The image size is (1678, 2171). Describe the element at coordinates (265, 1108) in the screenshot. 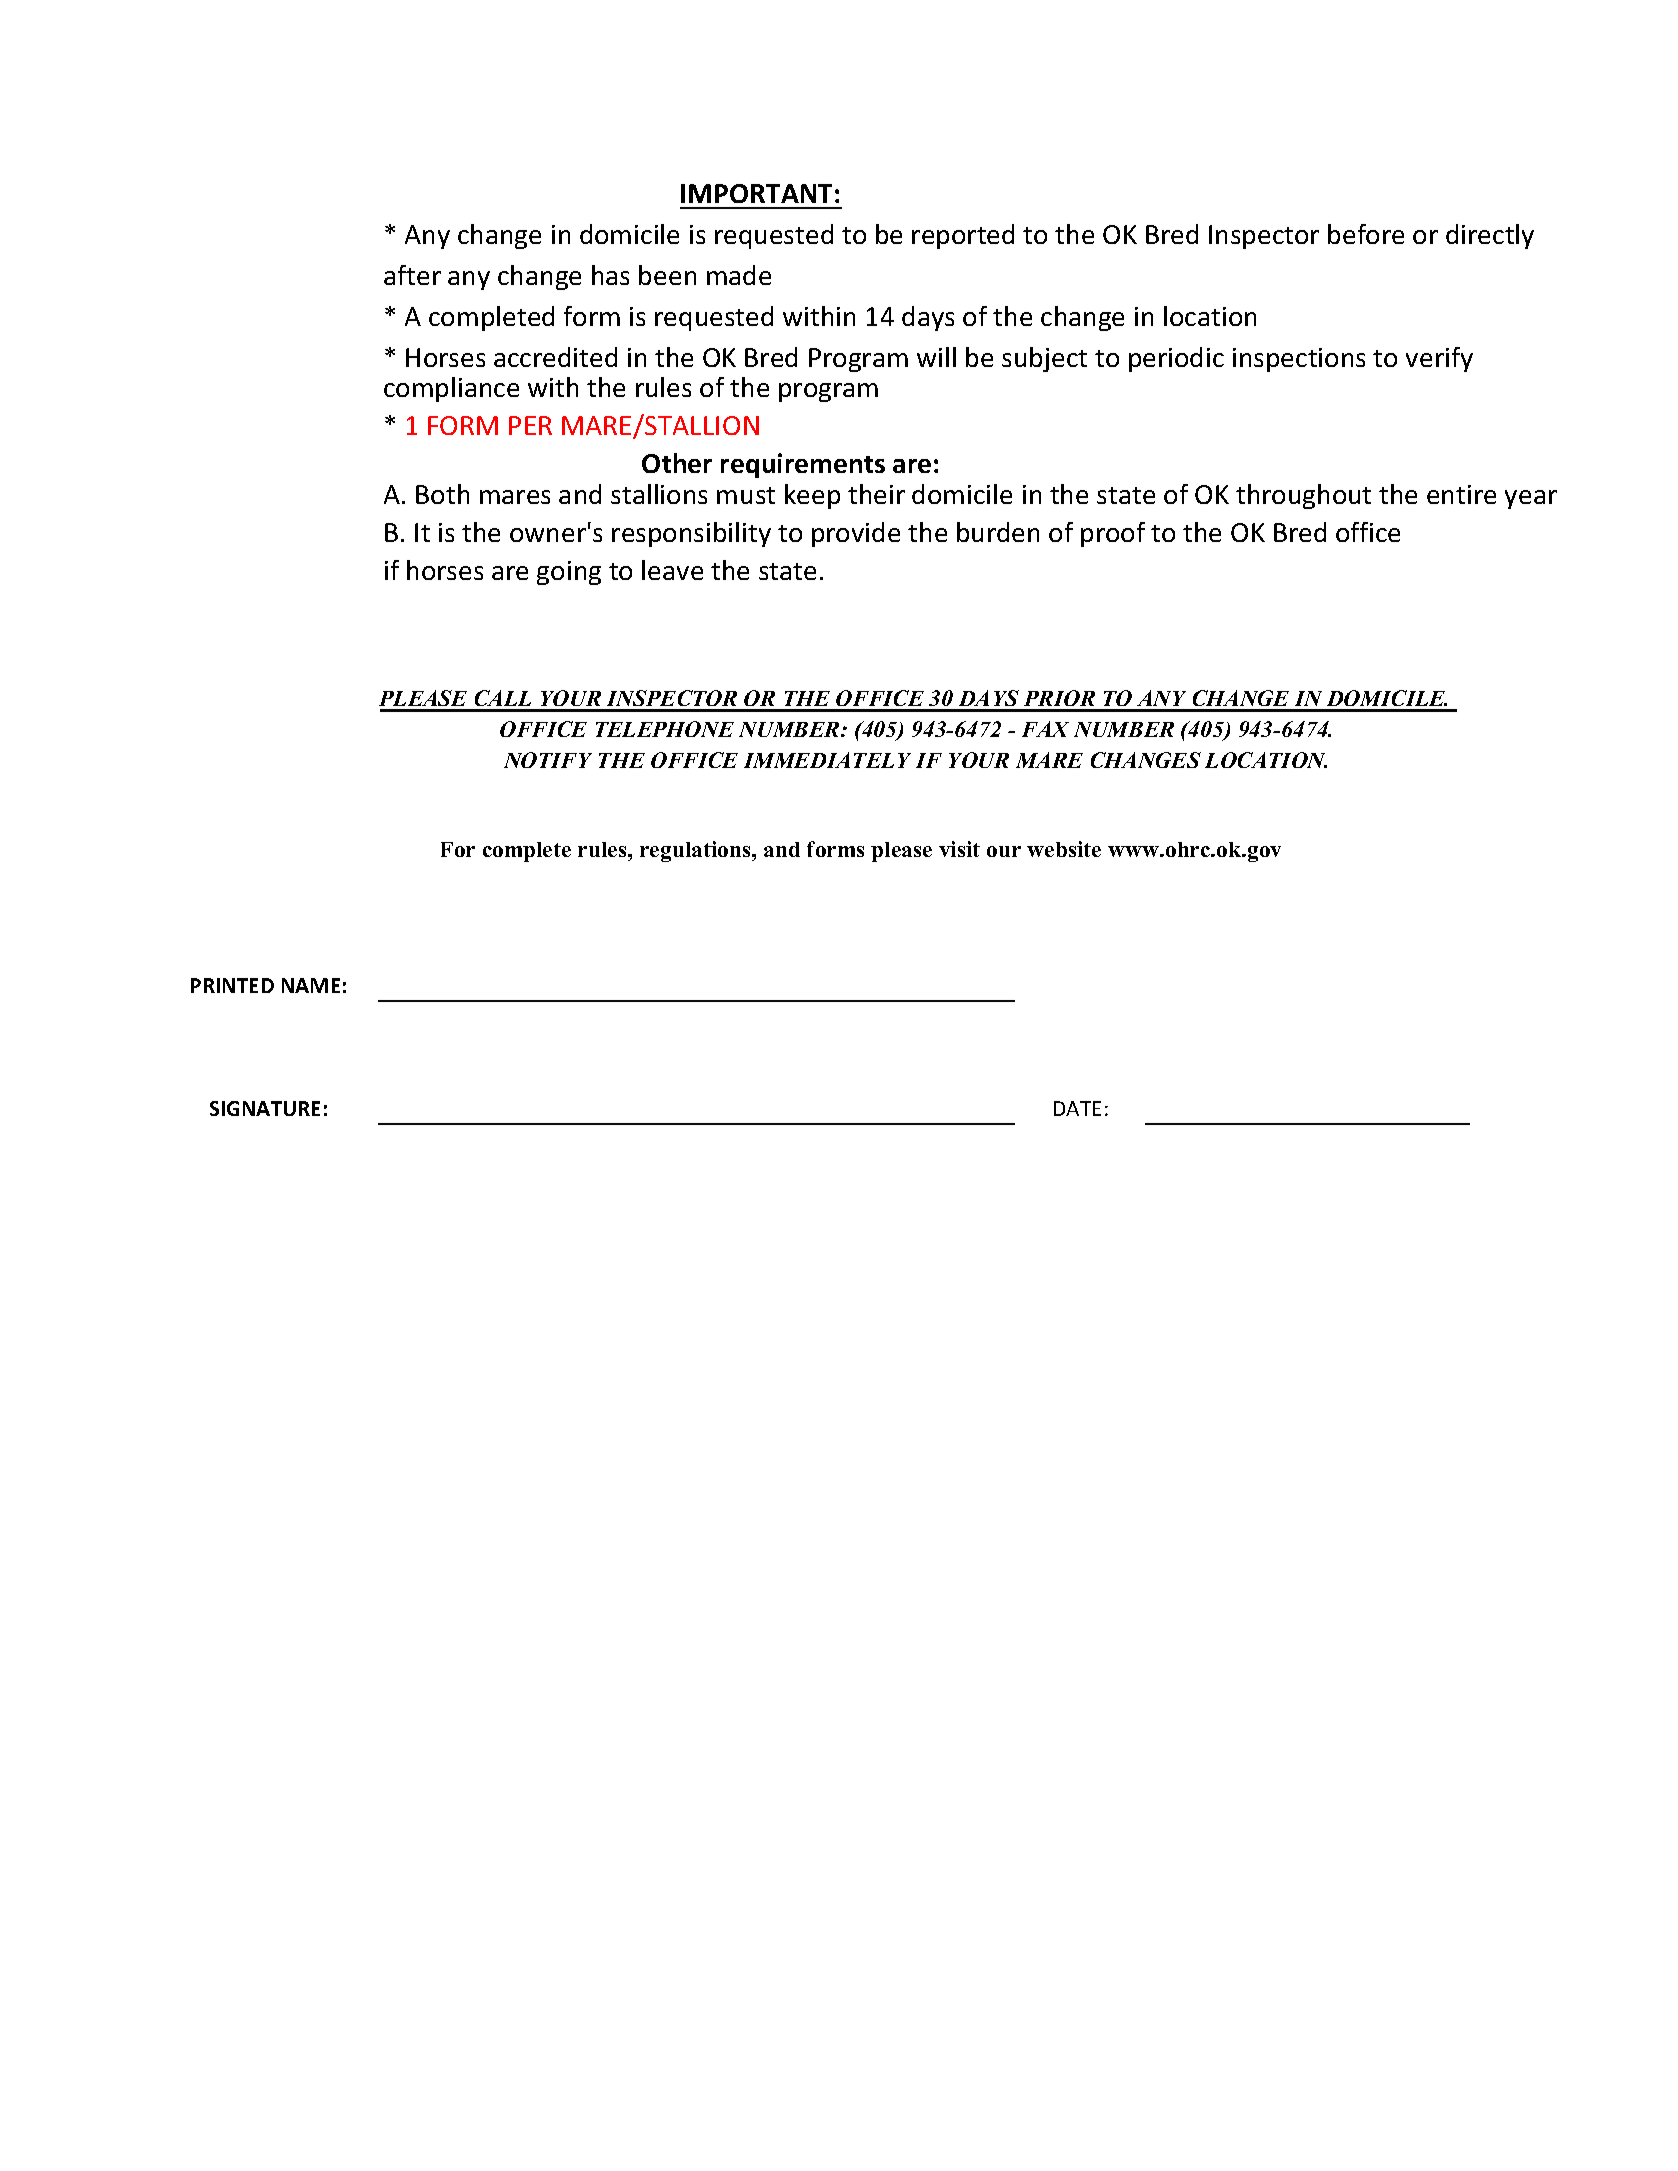

I see `SIGNATURE` at that location.
